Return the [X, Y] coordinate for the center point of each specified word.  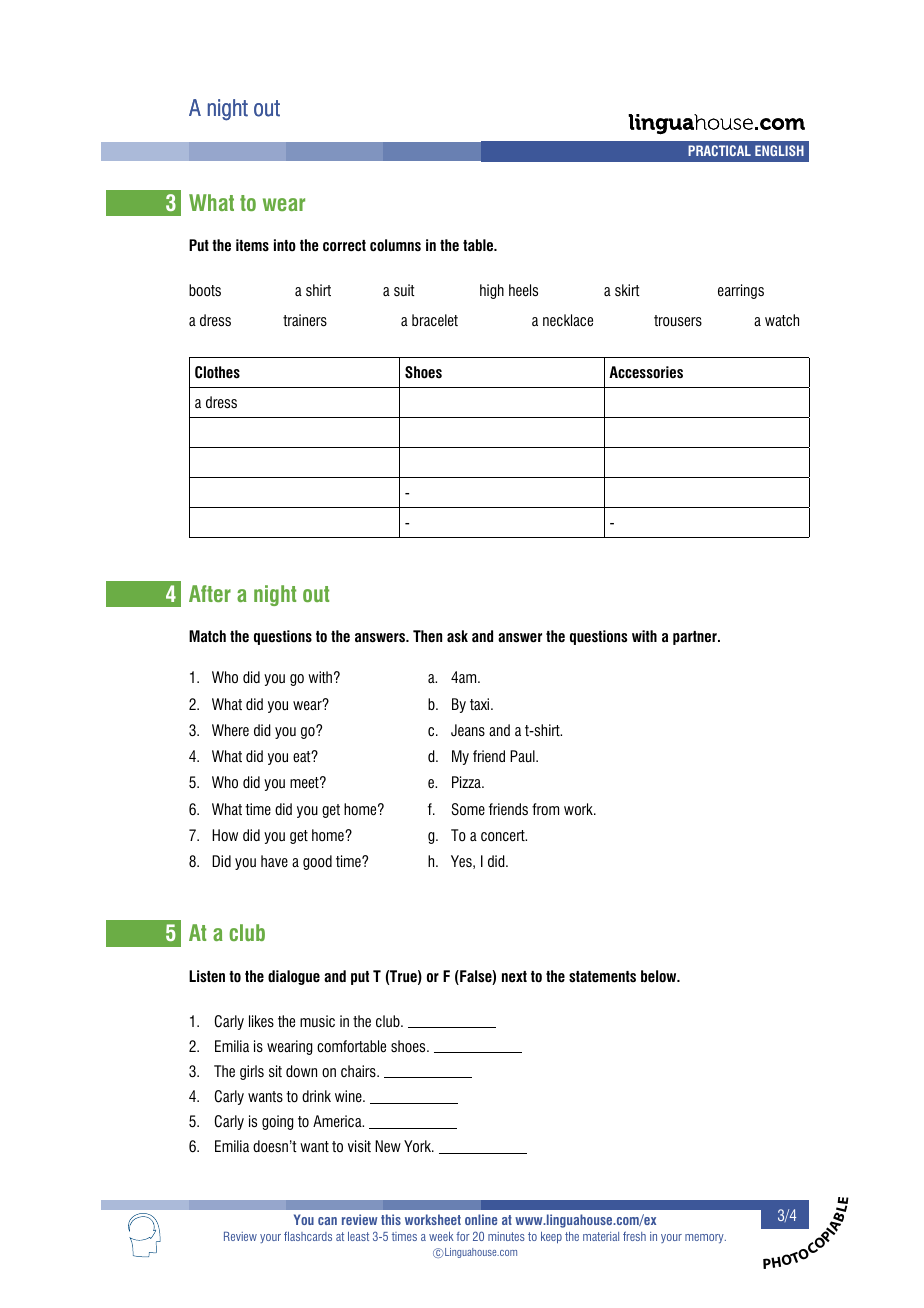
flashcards [308, 1236]
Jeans [468, 730]
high [492, 291]
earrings [741, 291]
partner [696, 638]
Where [230, 730]
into [285, 245]
